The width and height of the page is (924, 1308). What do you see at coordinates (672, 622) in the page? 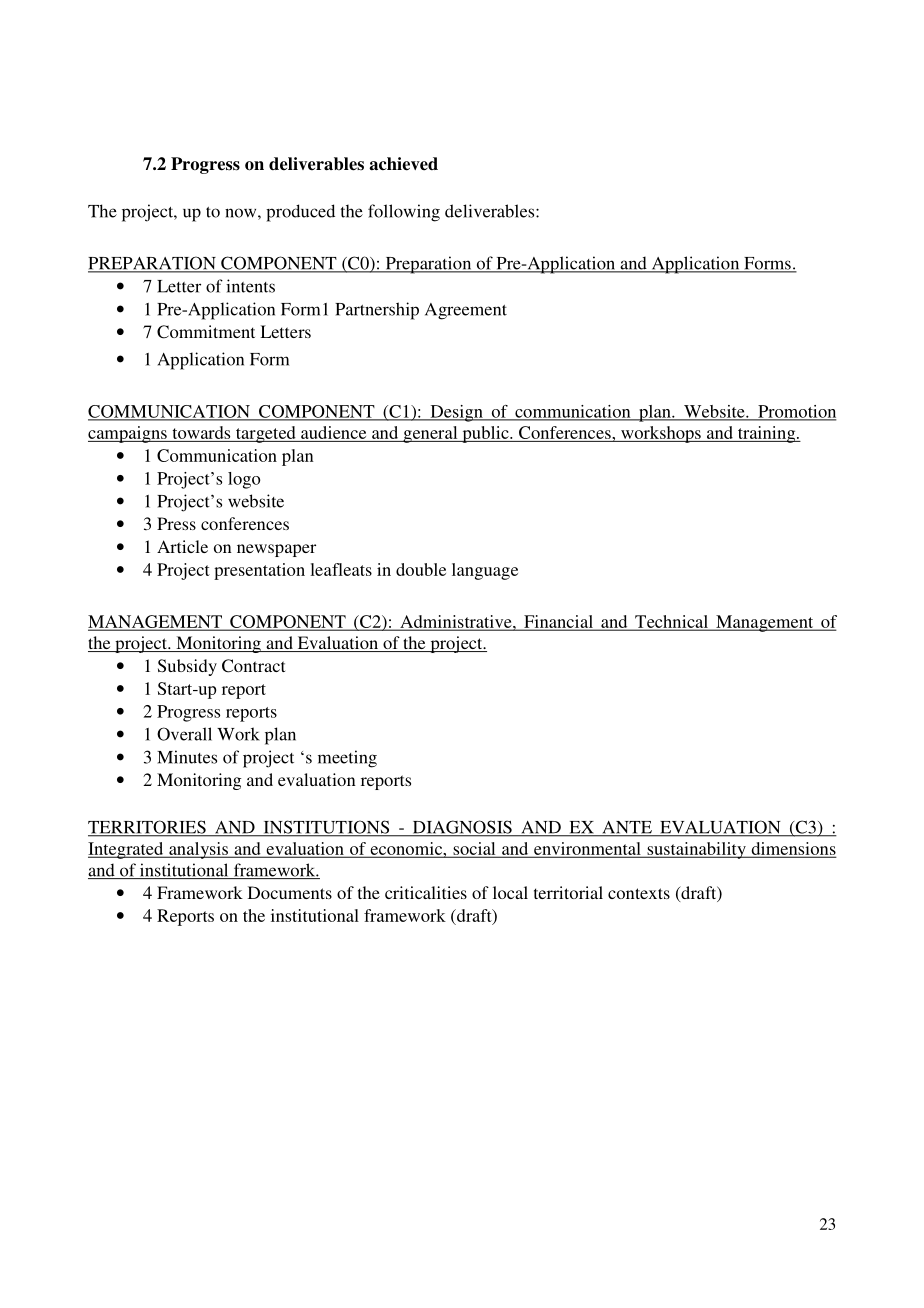
I see `Technical` at bounding box center [672, 622].
